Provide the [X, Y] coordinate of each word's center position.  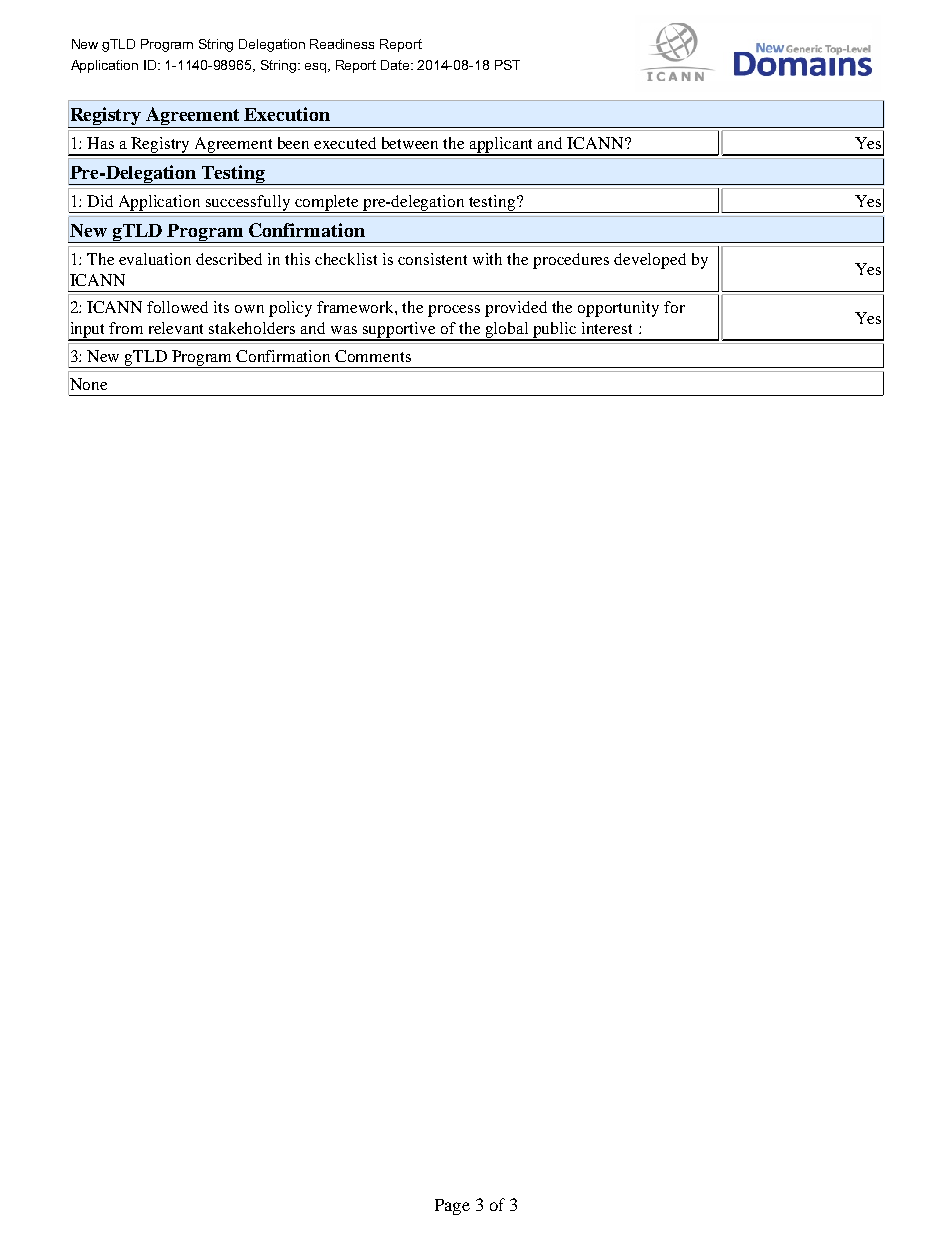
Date [396, 65]
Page [452, 1207]
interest [607, 328]
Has [100, 143]
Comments [373, 356]
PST [507, 65]
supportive [400, 331]
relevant [176, 328]
